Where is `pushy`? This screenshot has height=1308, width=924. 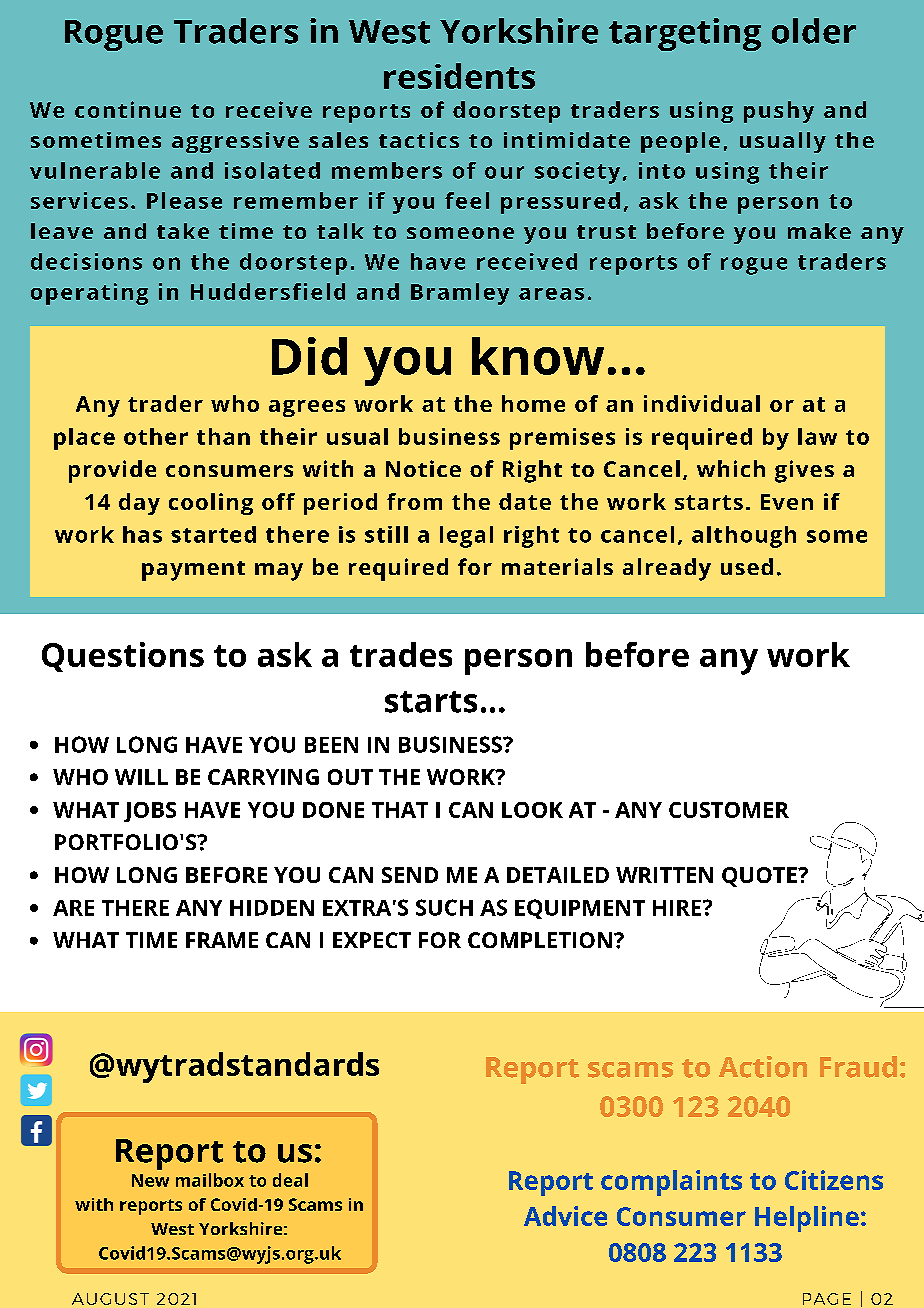 pushy is located at coordinates (779, 112).
